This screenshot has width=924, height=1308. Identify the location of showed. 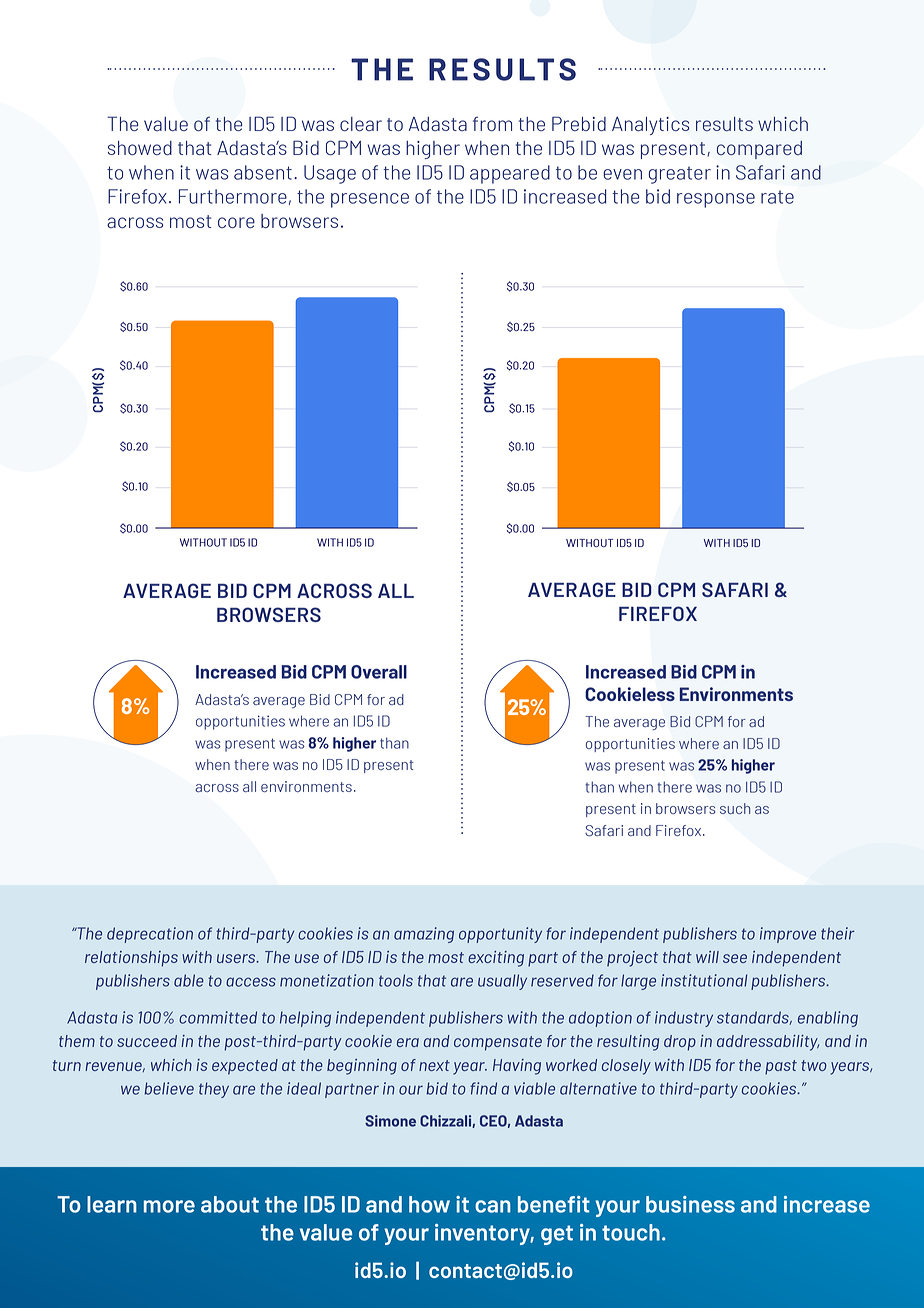
(140, 148).
